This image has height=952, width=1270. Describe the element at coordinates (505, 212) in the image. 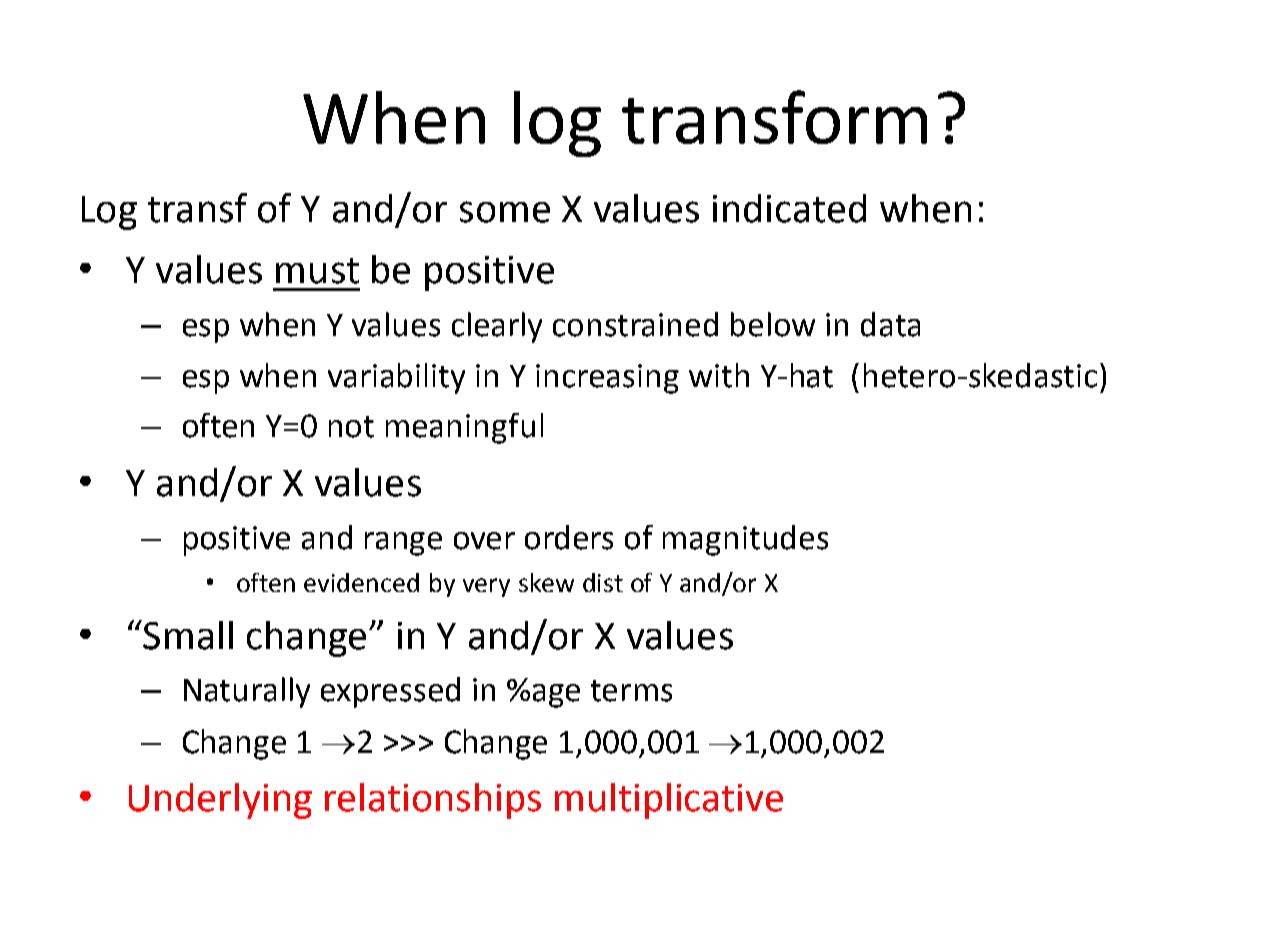

I see `some` at that location.
